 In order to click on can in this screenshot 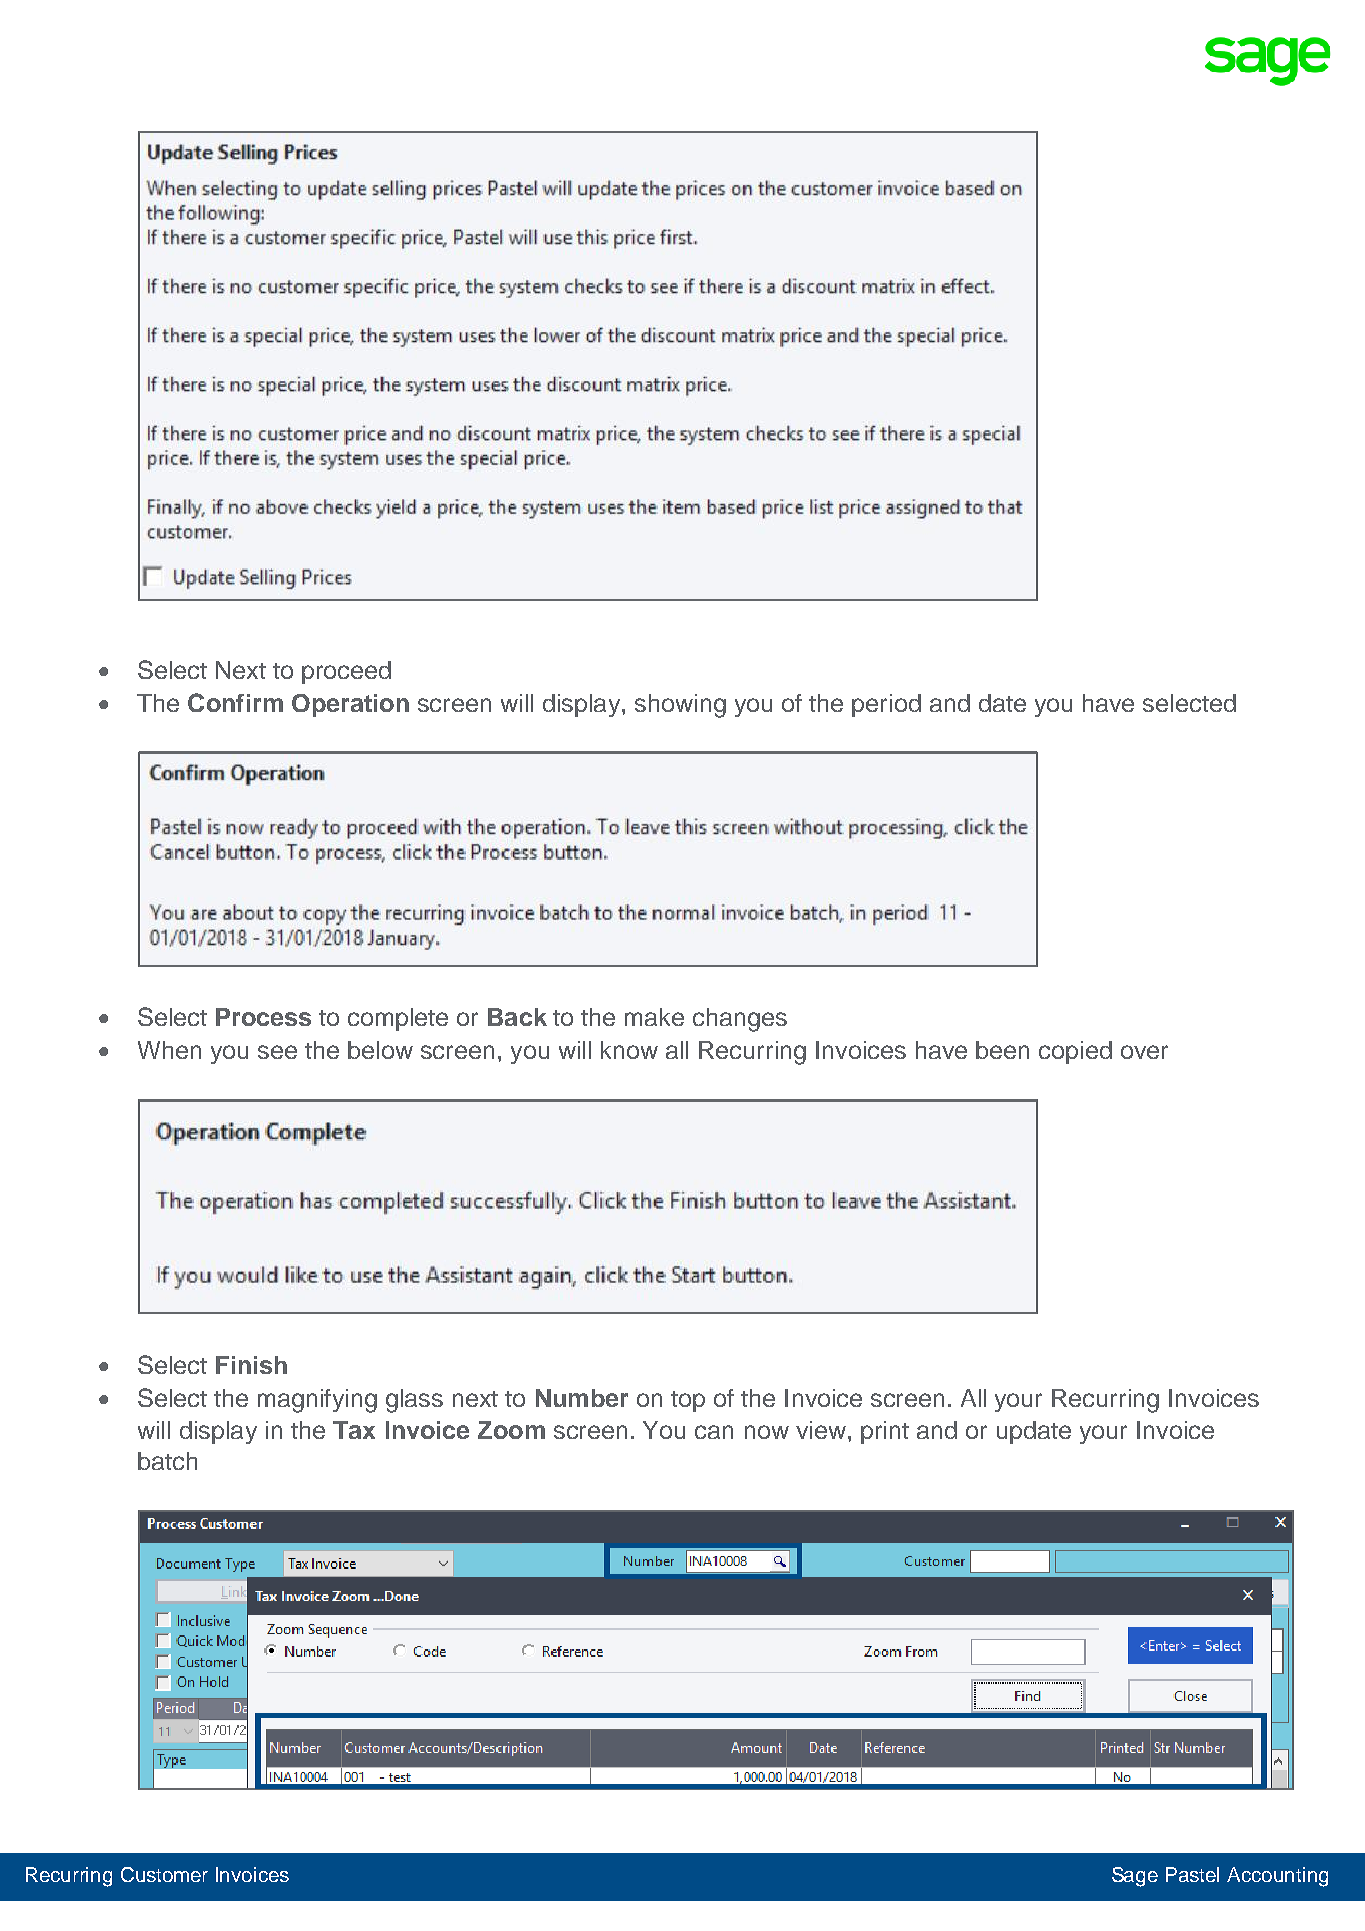, I will do `click(714, 1432)`.
